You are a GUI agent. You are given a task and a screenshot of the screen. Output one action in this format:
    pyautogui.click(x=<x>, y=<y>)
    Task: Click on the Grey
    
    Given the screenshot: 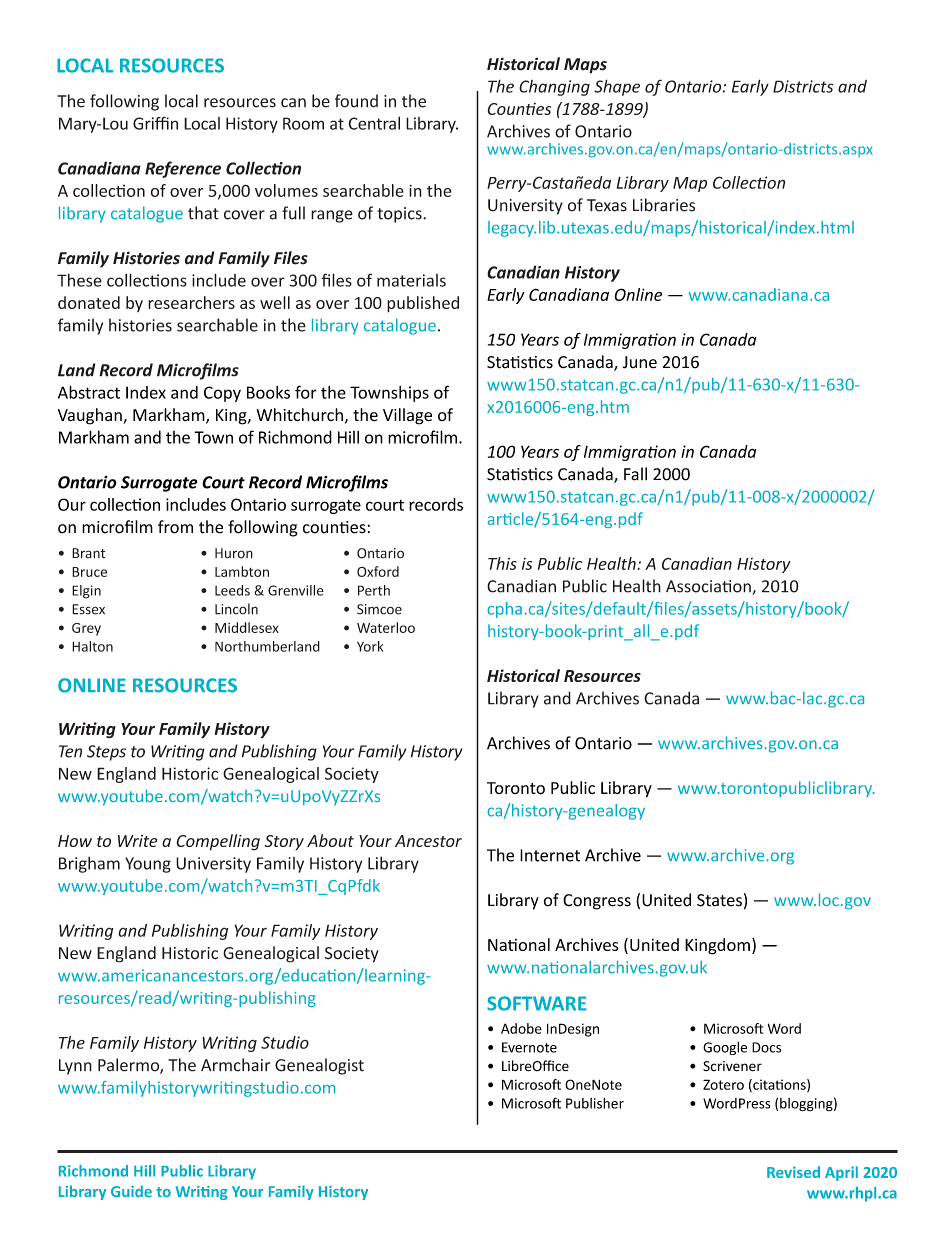 What is the action you would take?
    pyautogui.click(x=86, y=629)
